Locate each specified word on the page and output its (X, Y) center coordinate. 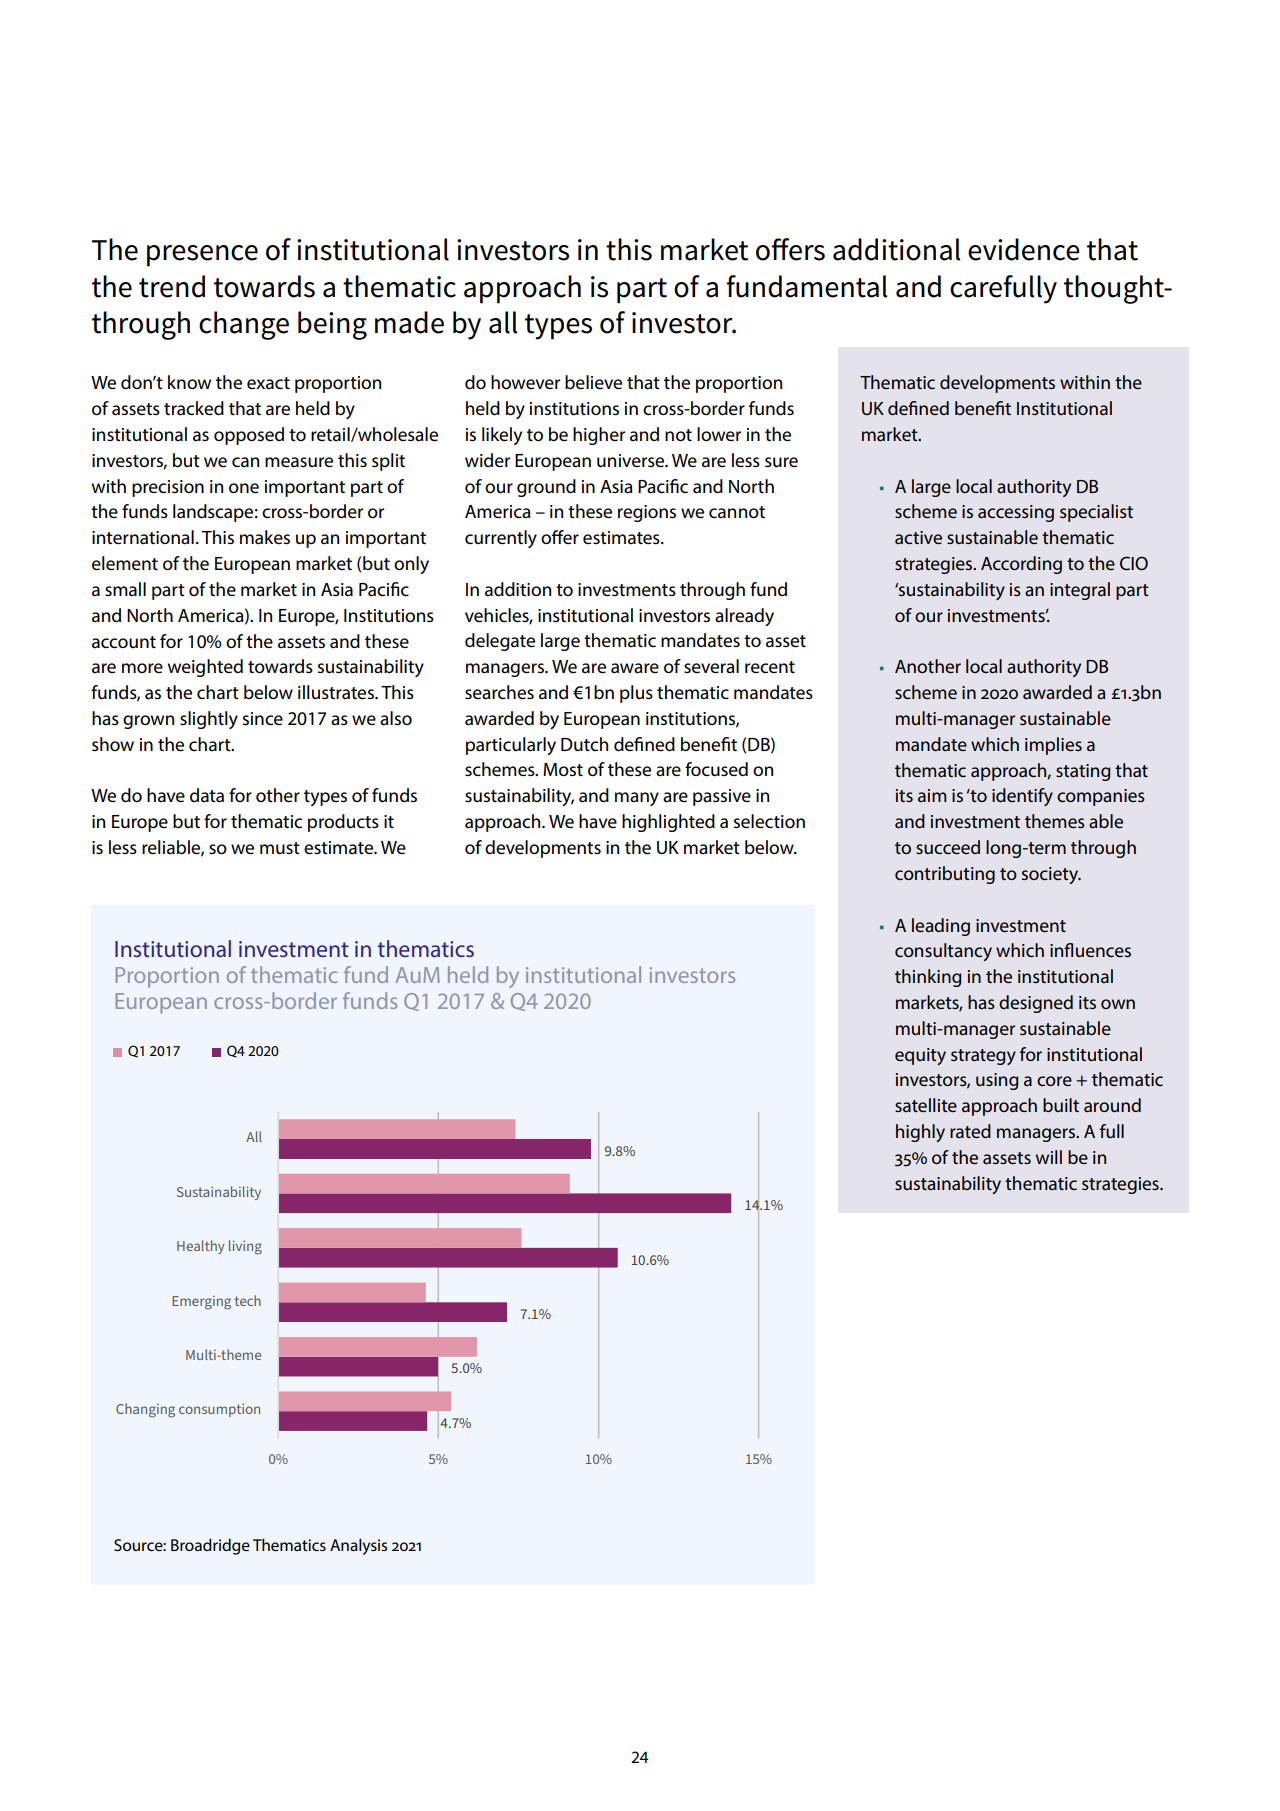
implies (1053, 746)
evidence (1024, 249)
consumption (219, 1410)
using (997, 1081)
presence (202, 256)
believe (593, 382)
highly (920, 1133)
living (245, 1247)
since (263, 719)
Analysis (358, 1546)
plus (636, 694)
